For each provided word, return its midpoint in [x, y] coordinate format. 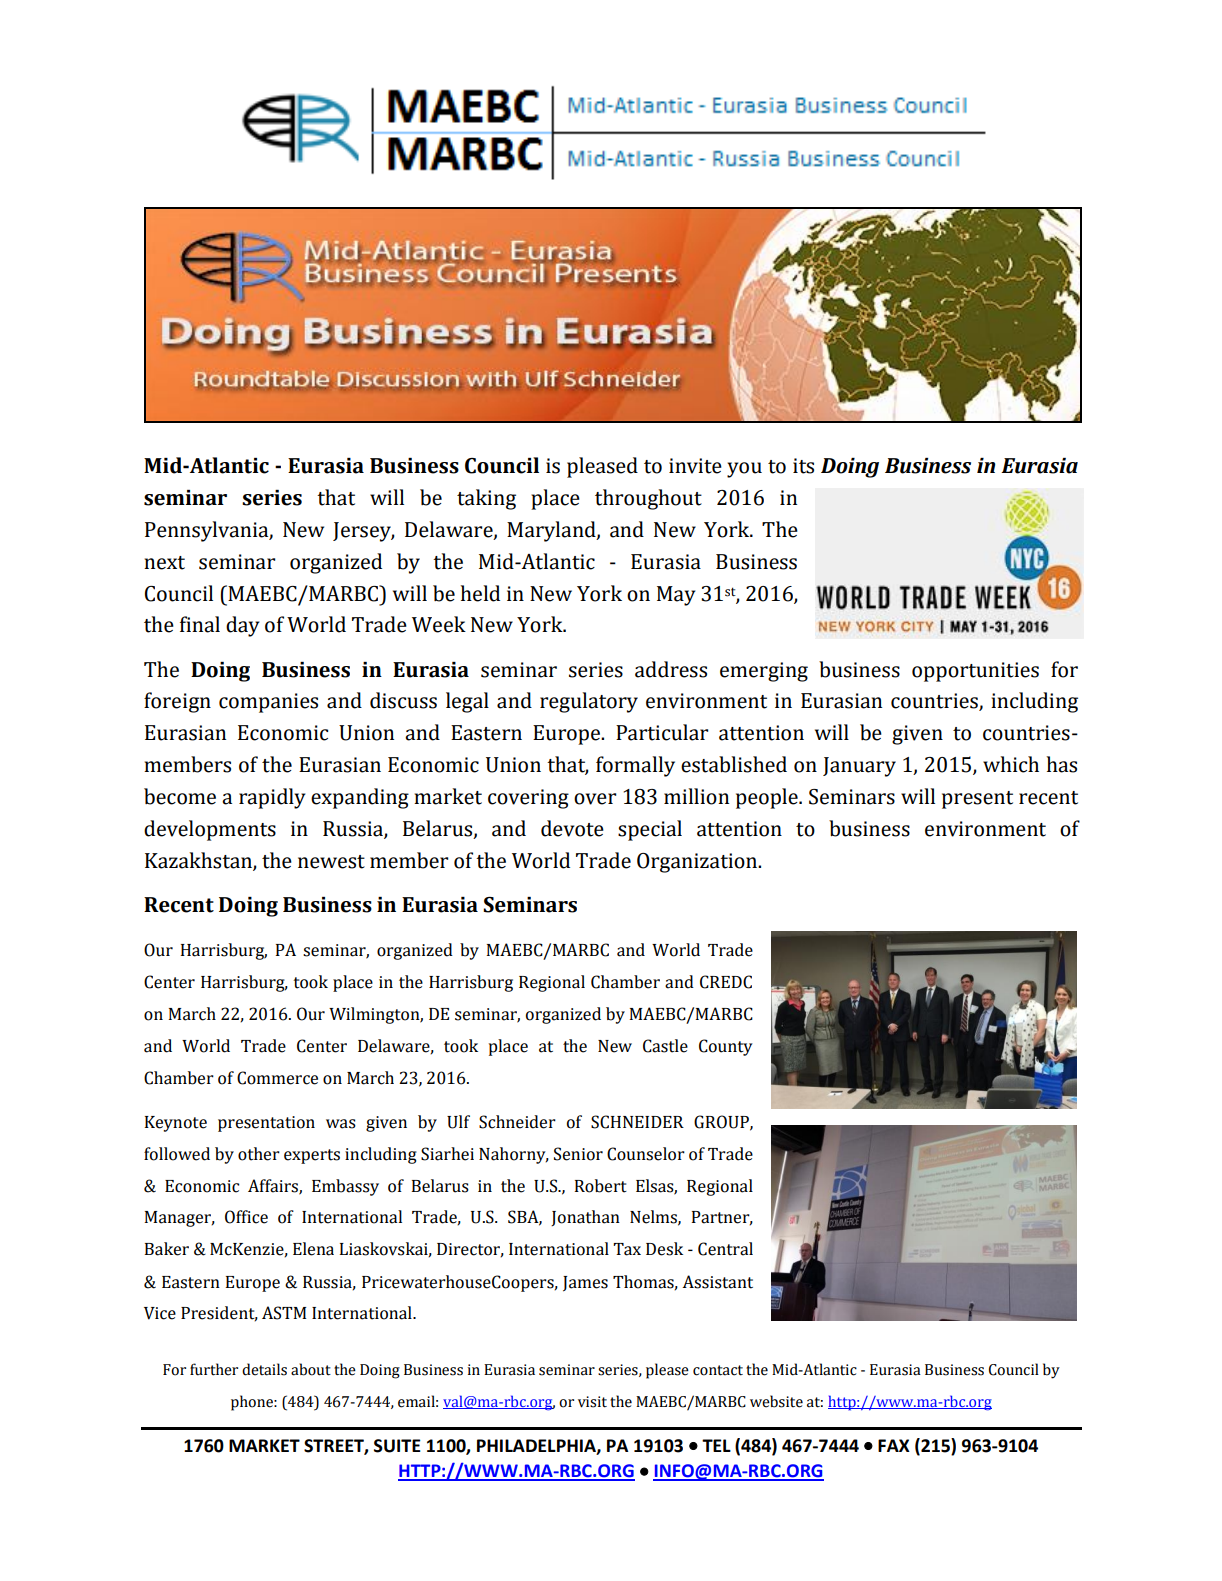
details [264, 1369]
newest [331, 862]
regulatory [589, 702]
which [1011, 764]
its [803, 466]
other [259, 1154]
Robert [601, 1186]
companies [268, 703]
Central [725, 1249]
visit [592, 1402]
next [164, 563]
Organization [698, 863]
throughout [648, 499]
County [726, 1047]
